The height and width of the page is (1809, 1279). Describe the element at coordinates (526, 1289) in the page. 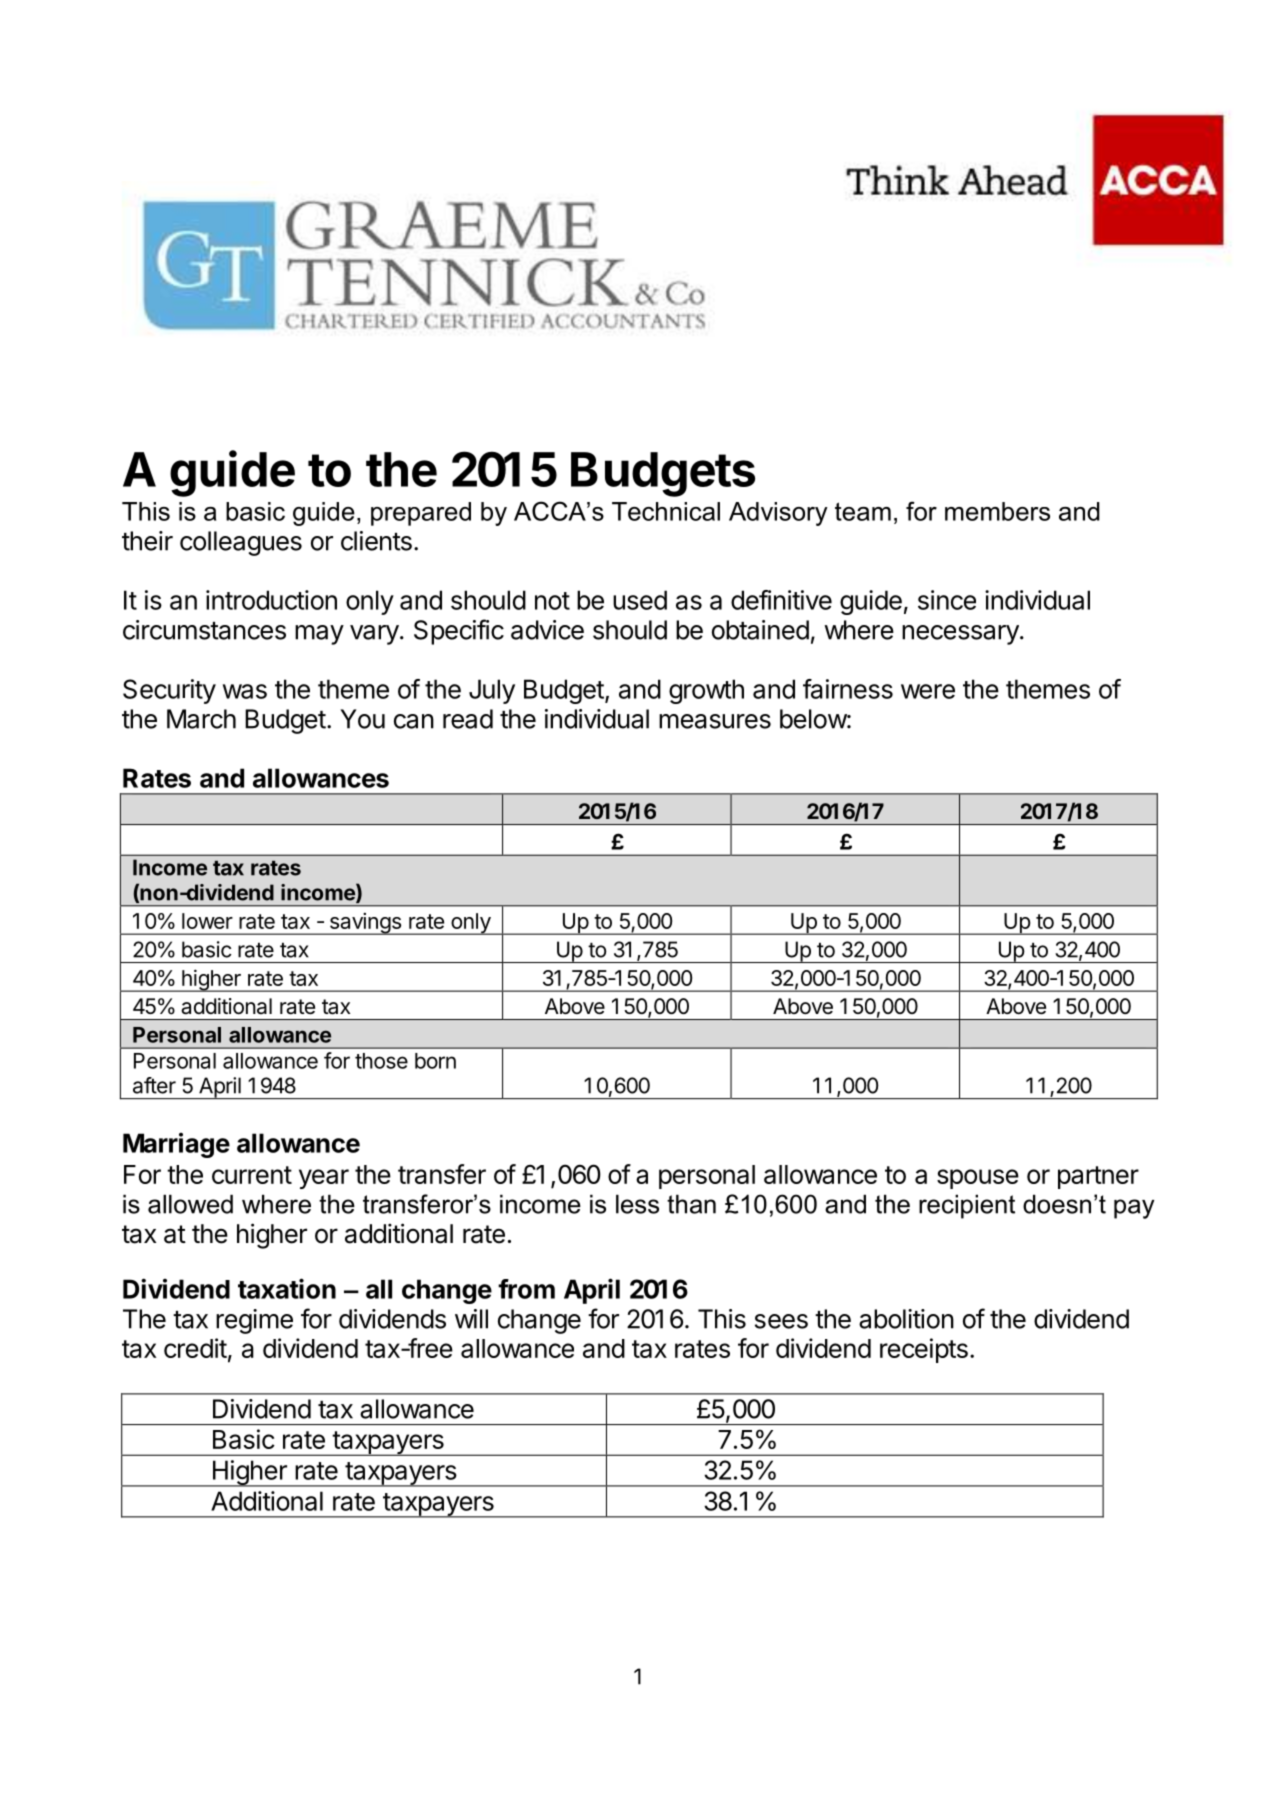

I see `from` at that location.
